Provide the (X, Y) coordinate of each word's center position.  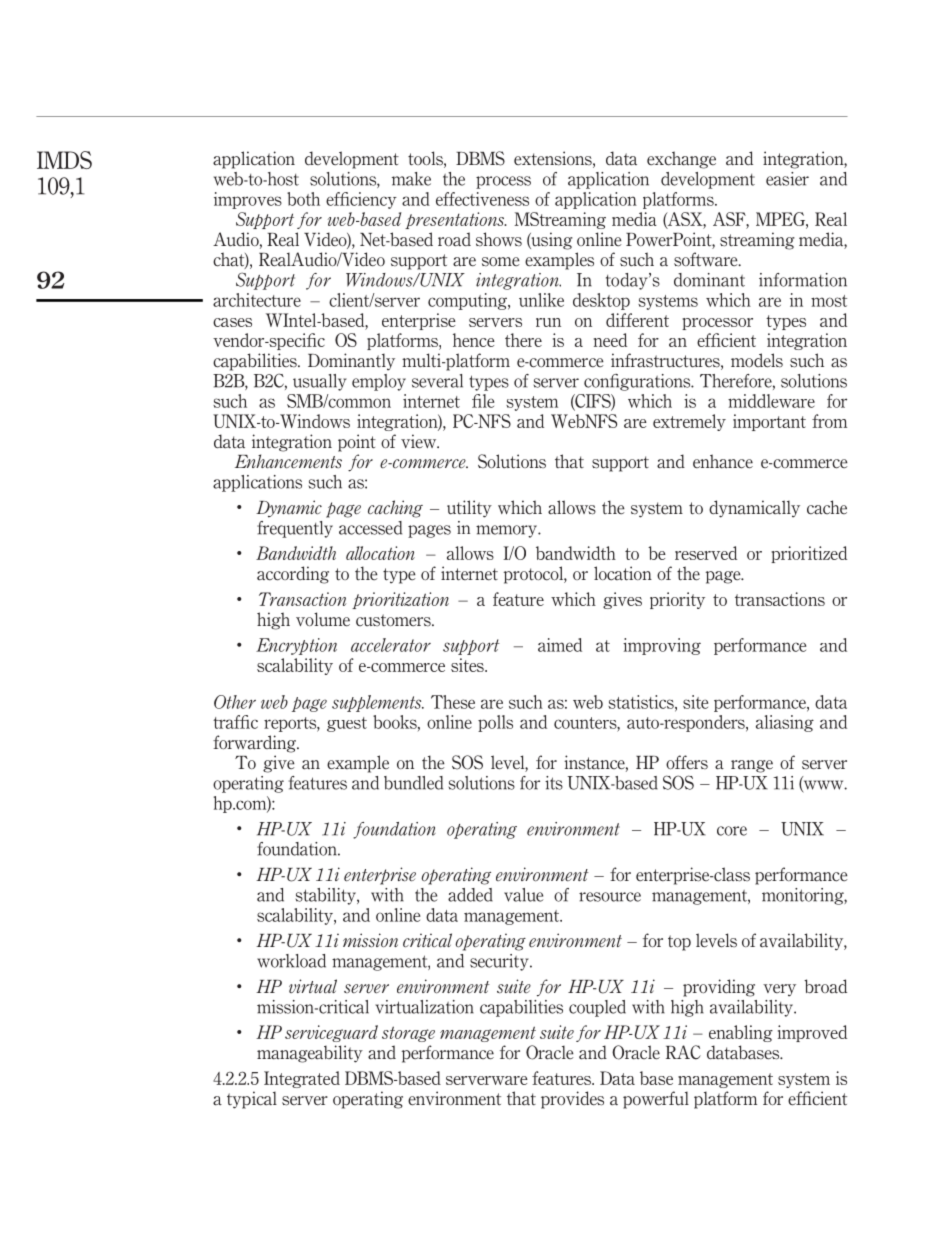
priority (677, 600)
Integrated (302, 1079)
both (303, 199)
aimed (560, 645)
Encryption (296, 646)
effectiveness (482, 199)
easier (787, 179)
